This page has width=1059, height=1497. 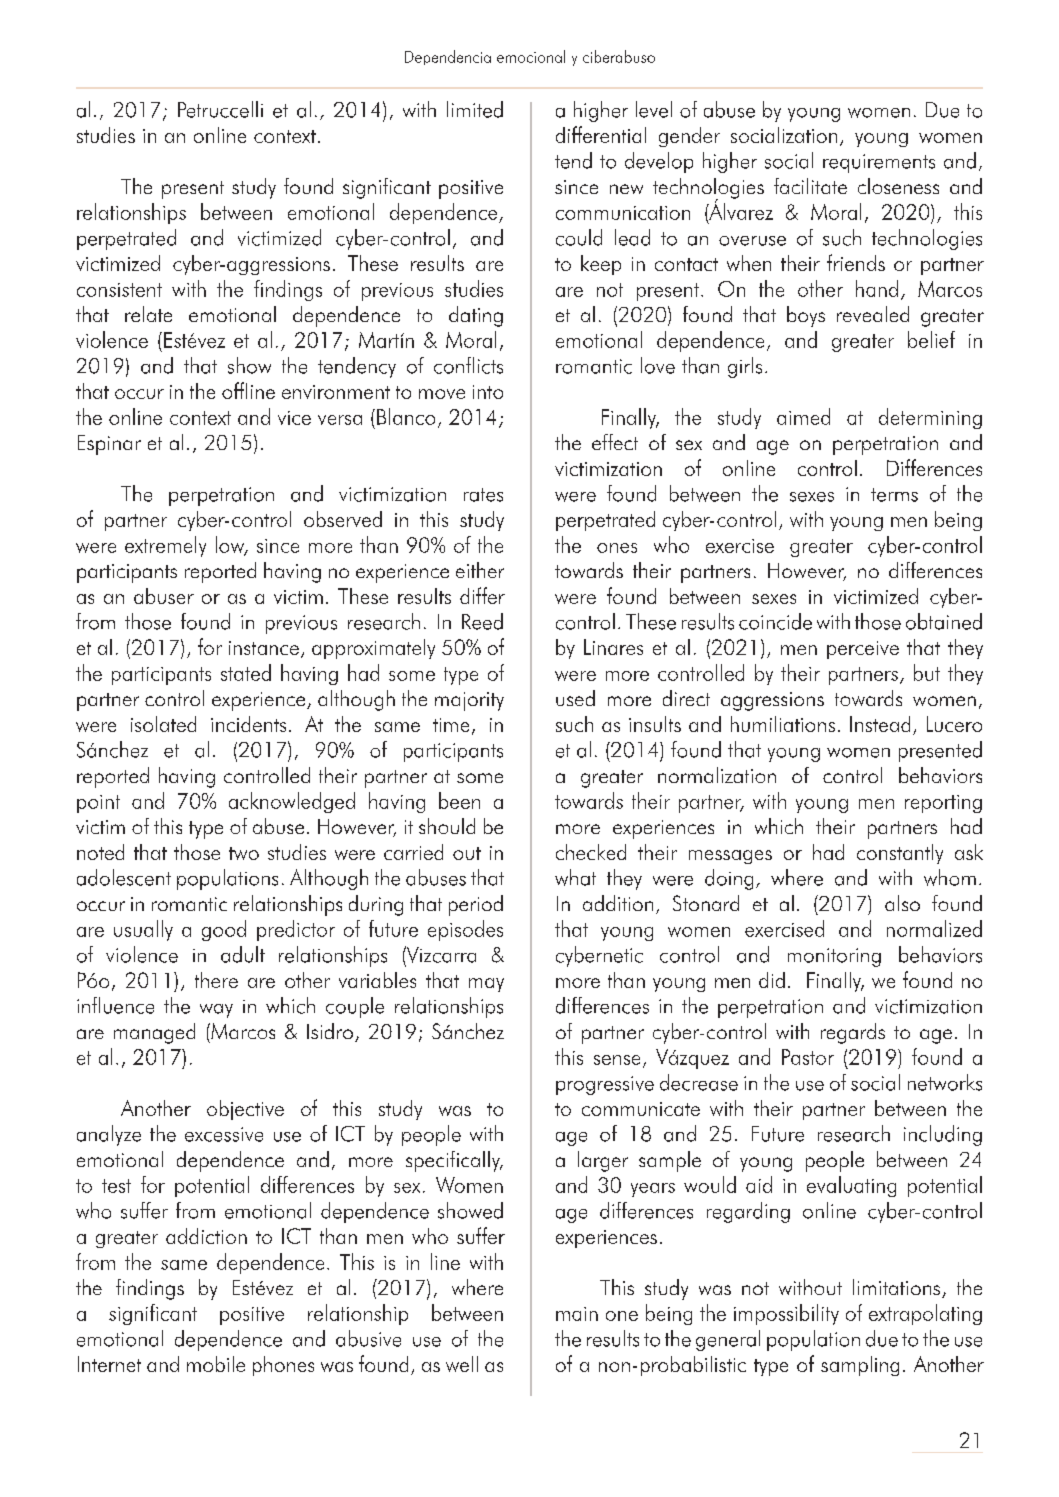 What do you see at coordinates (894, 495) in the page?
I see `terms` at bounding box center [894, 495].
